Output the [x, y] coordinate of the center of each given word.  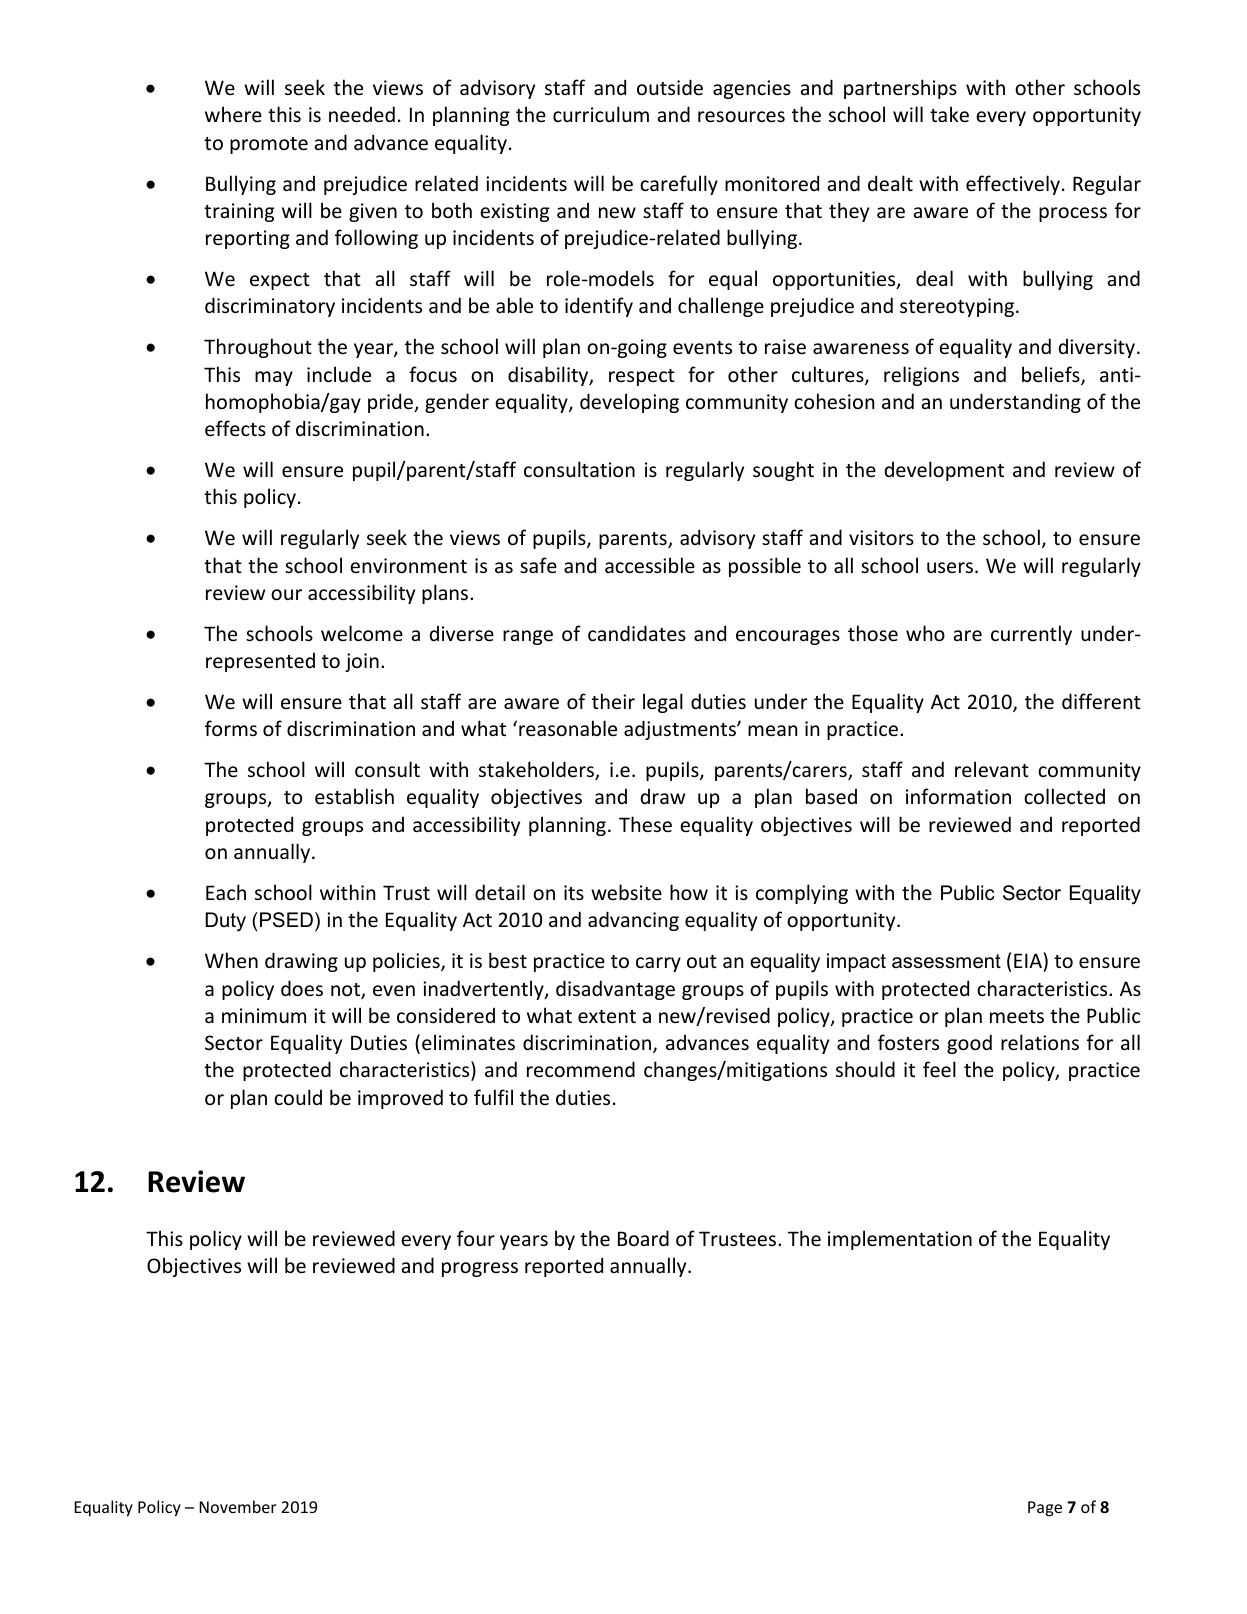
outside [670, 87]
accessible [650, 565]
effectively [1013, 185]
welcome [362, 633]
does [302, 988]
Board [643, 1238]
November [238, 1506]
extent [607, 1016]
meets [1017, 1016]
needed [362, 114]
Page [1045, 1509]
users [951, 567]
